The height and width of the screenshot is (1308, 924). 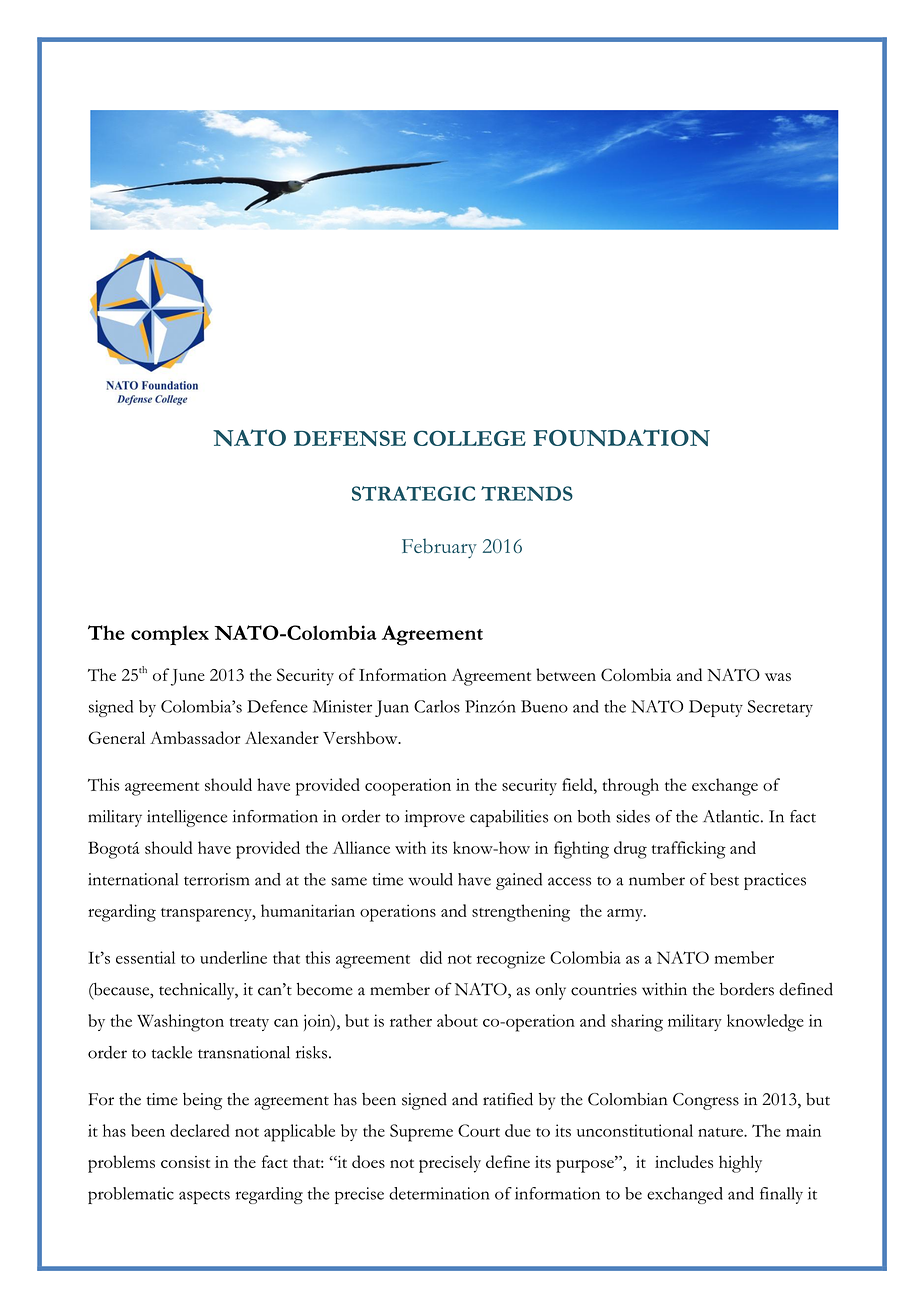 What do you see at coordinates (185, 1162) in the screenshot?
I see `consist` at bounding box center [185, 1162].
